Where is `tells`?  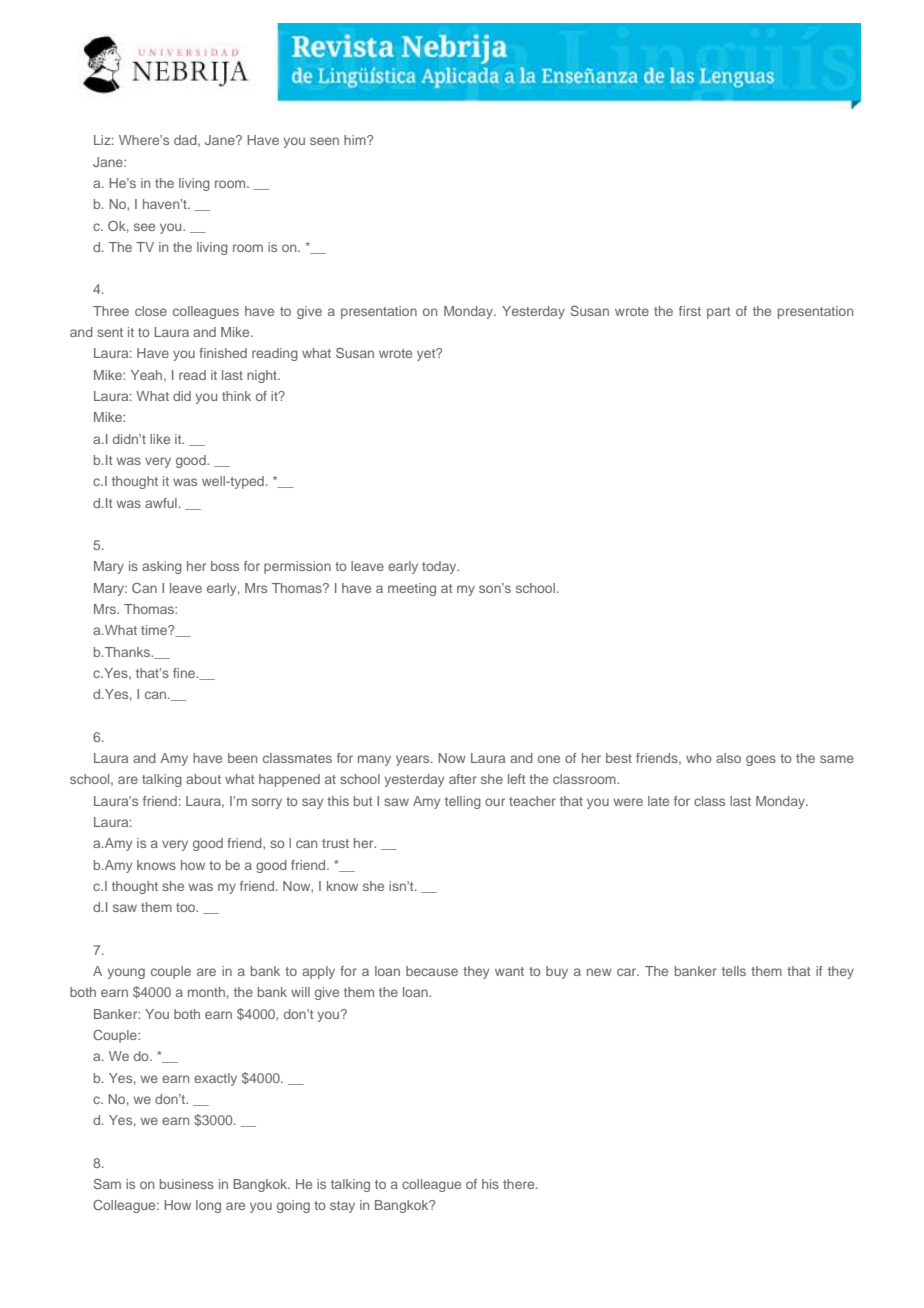
tells is located at coordinates (734, 971).
